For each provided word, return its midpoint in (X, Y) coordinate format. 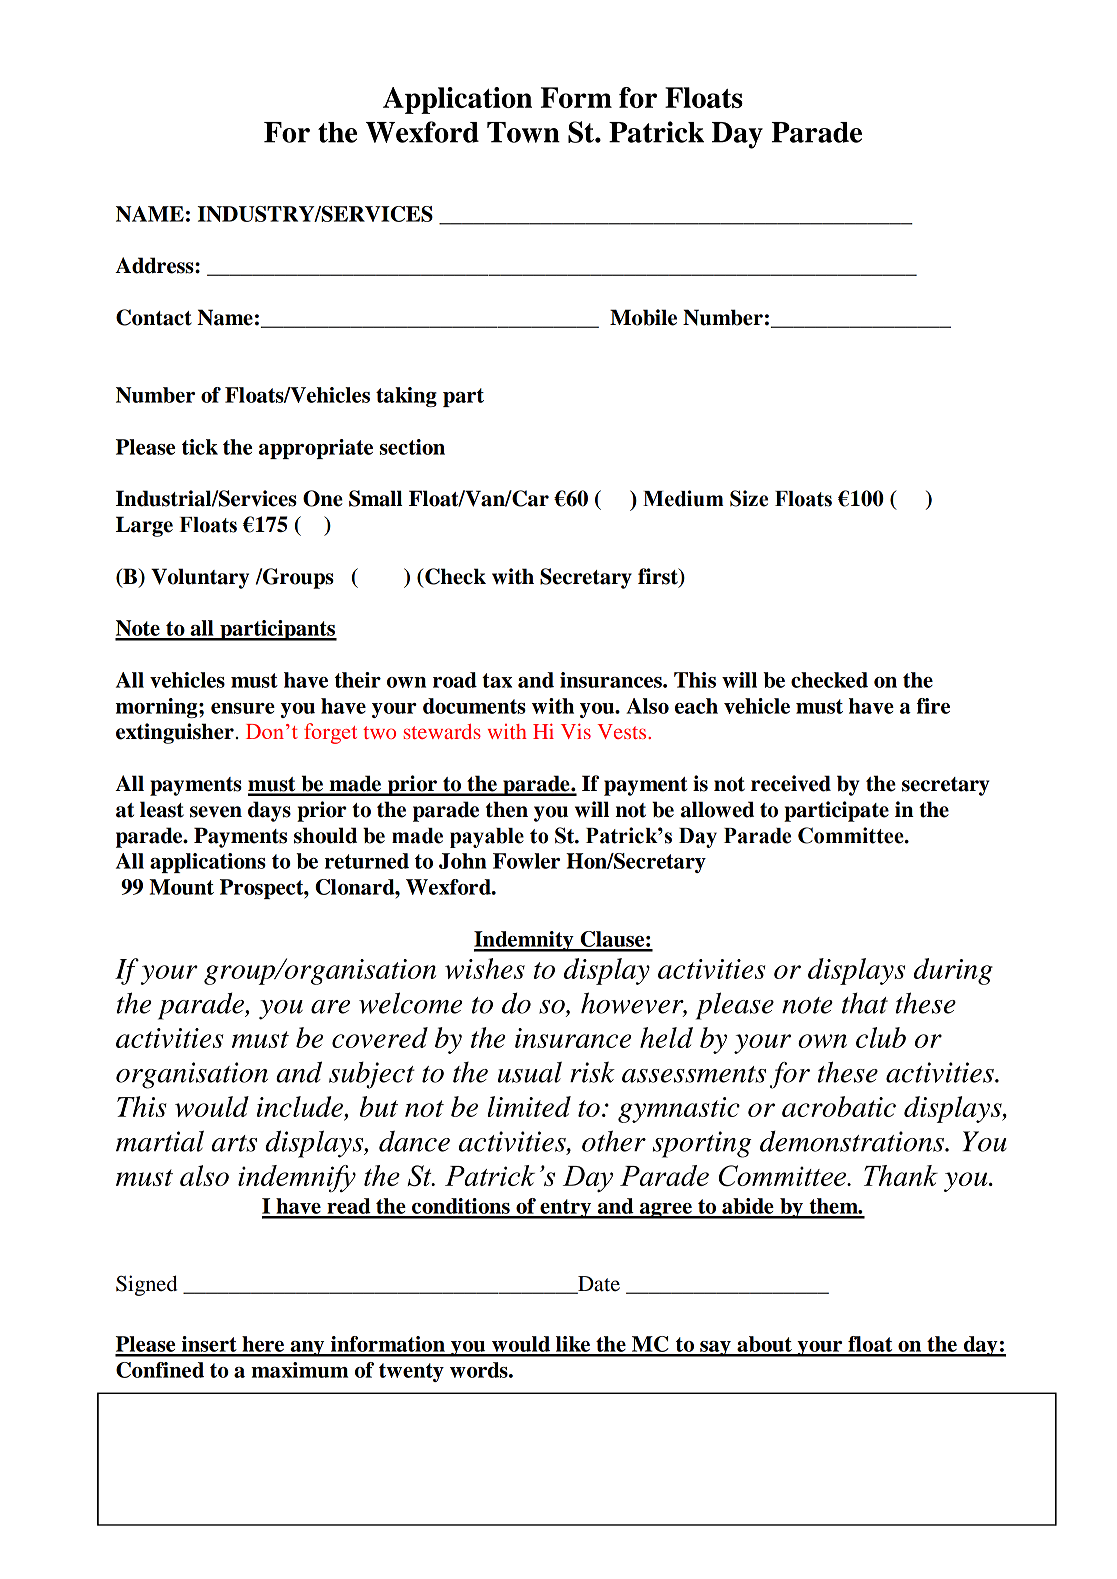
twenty (411, 1372)
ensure (243, 708)
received (791, 783)
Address (155, 265)
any (307, 1349)
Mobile (643, 317)
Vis (576, 731)
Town (523, 132)
